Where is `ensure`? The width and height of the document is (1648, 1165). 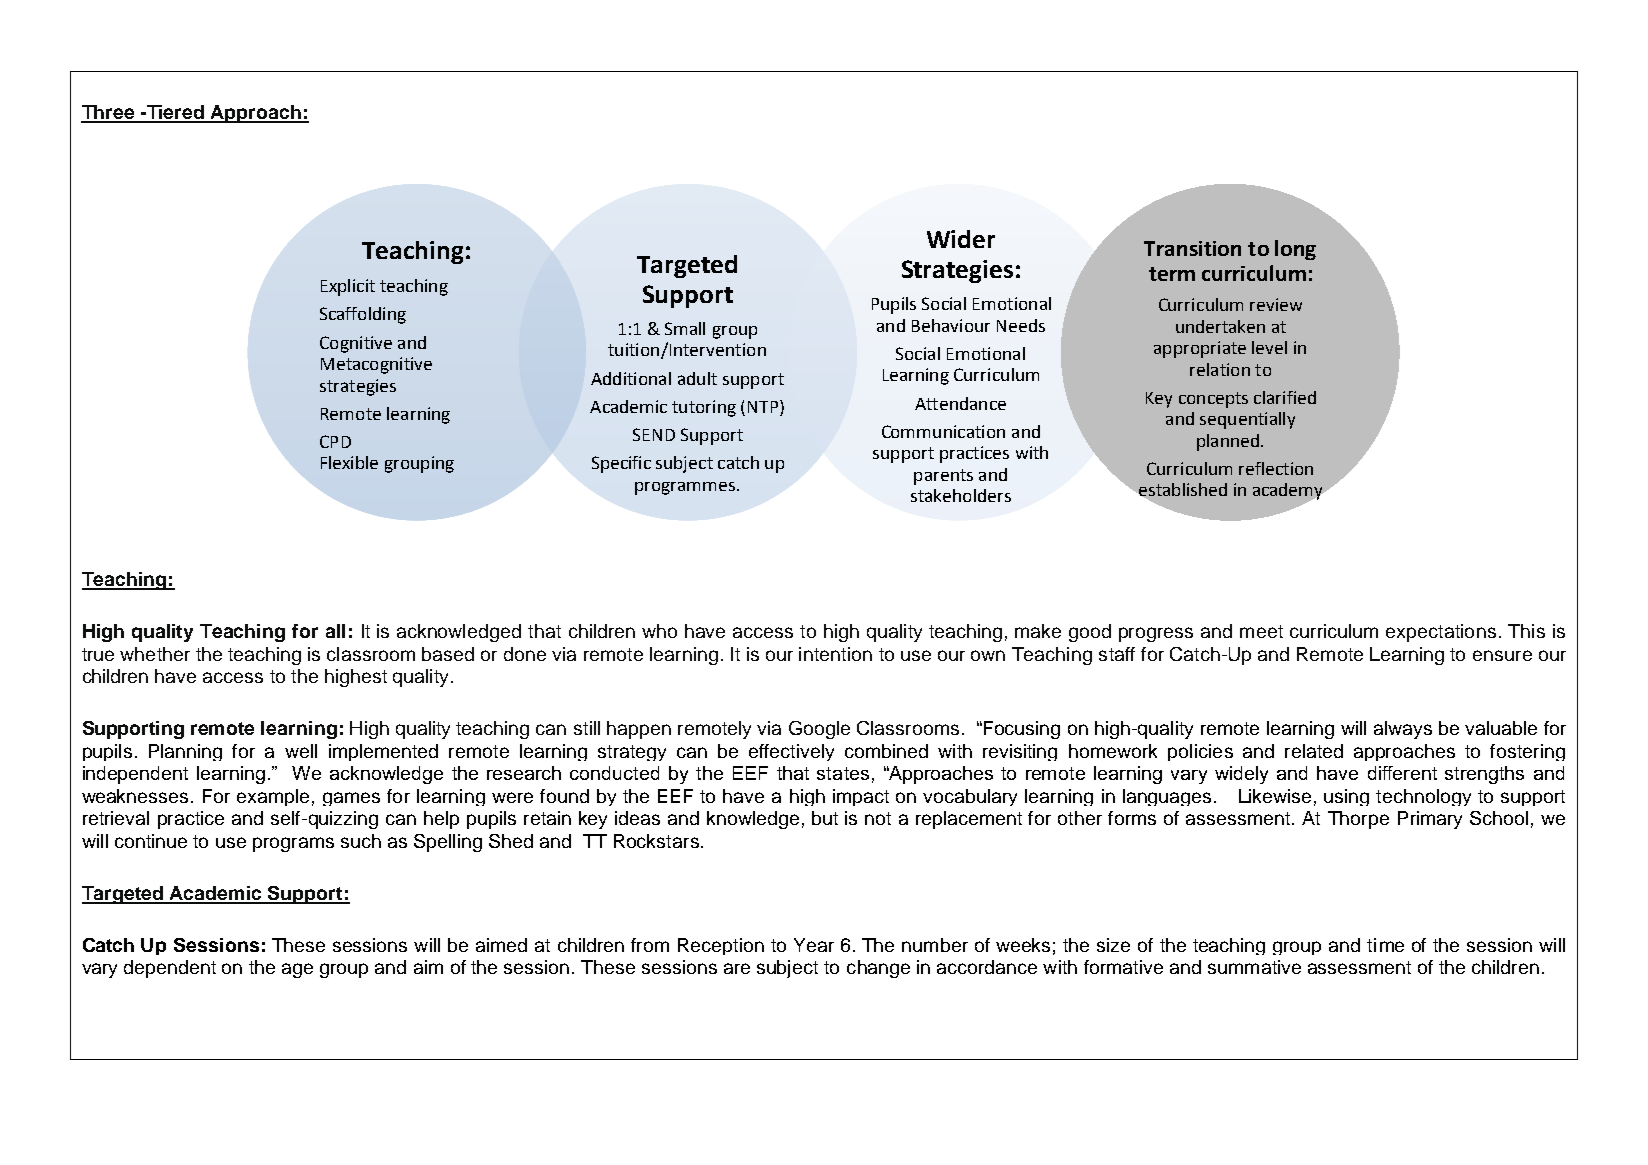 ensure is located at coordinates (1502, 655).
